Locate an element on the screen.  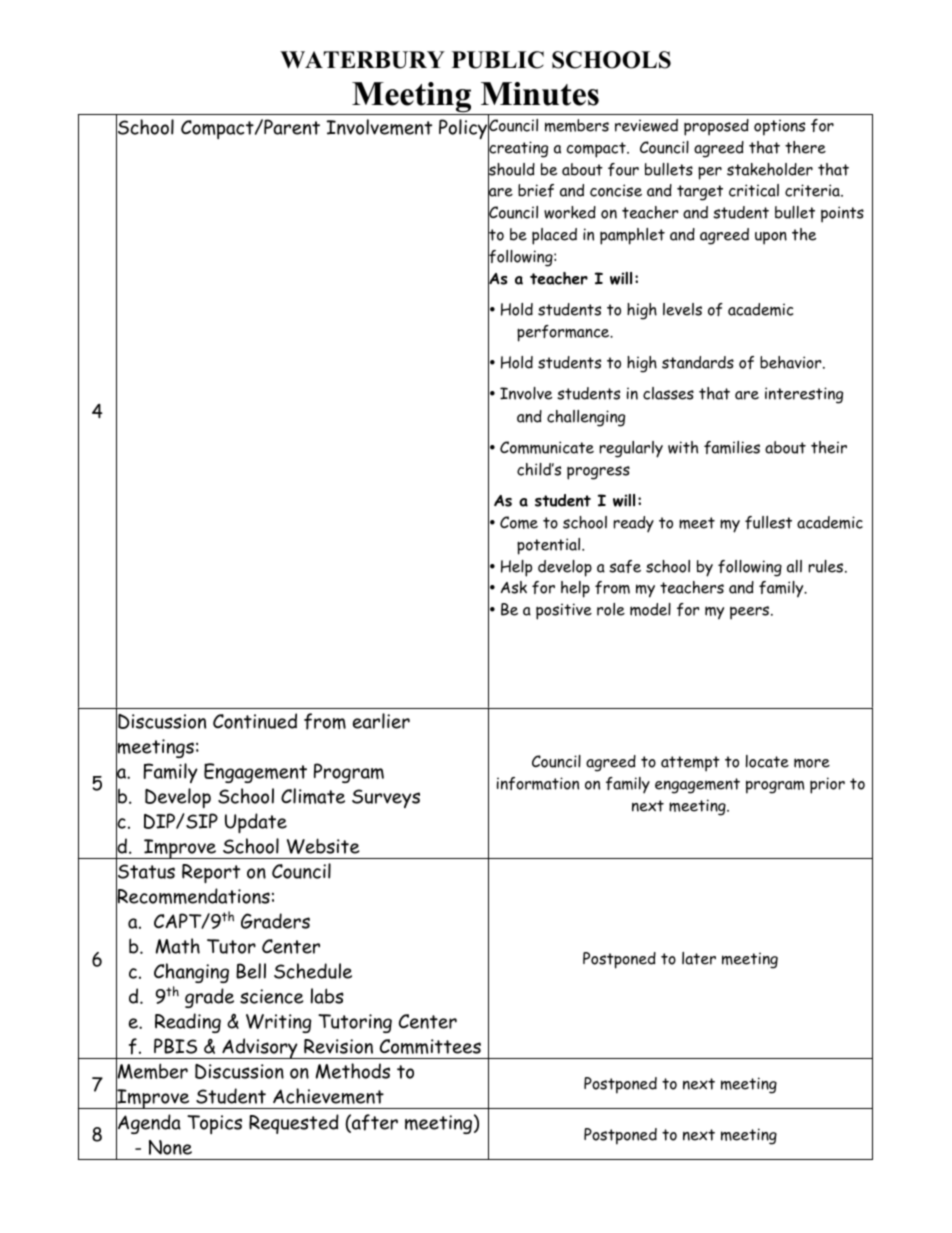
options is located at coordinates (779, 127).
